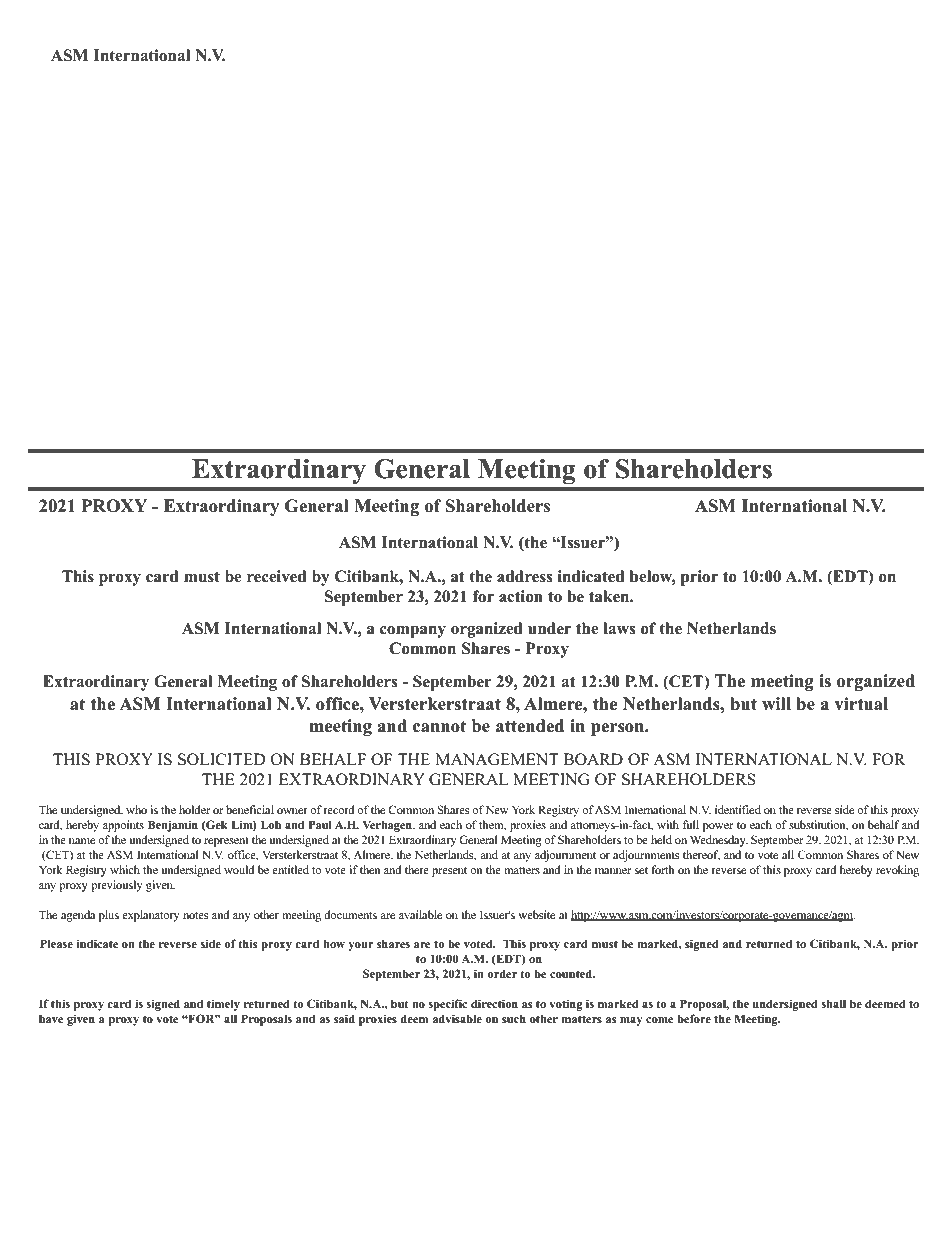 This document has height=1233, width=952. Describe the element at coordinates (619, 628) in the document. I see `laws` at that location.
